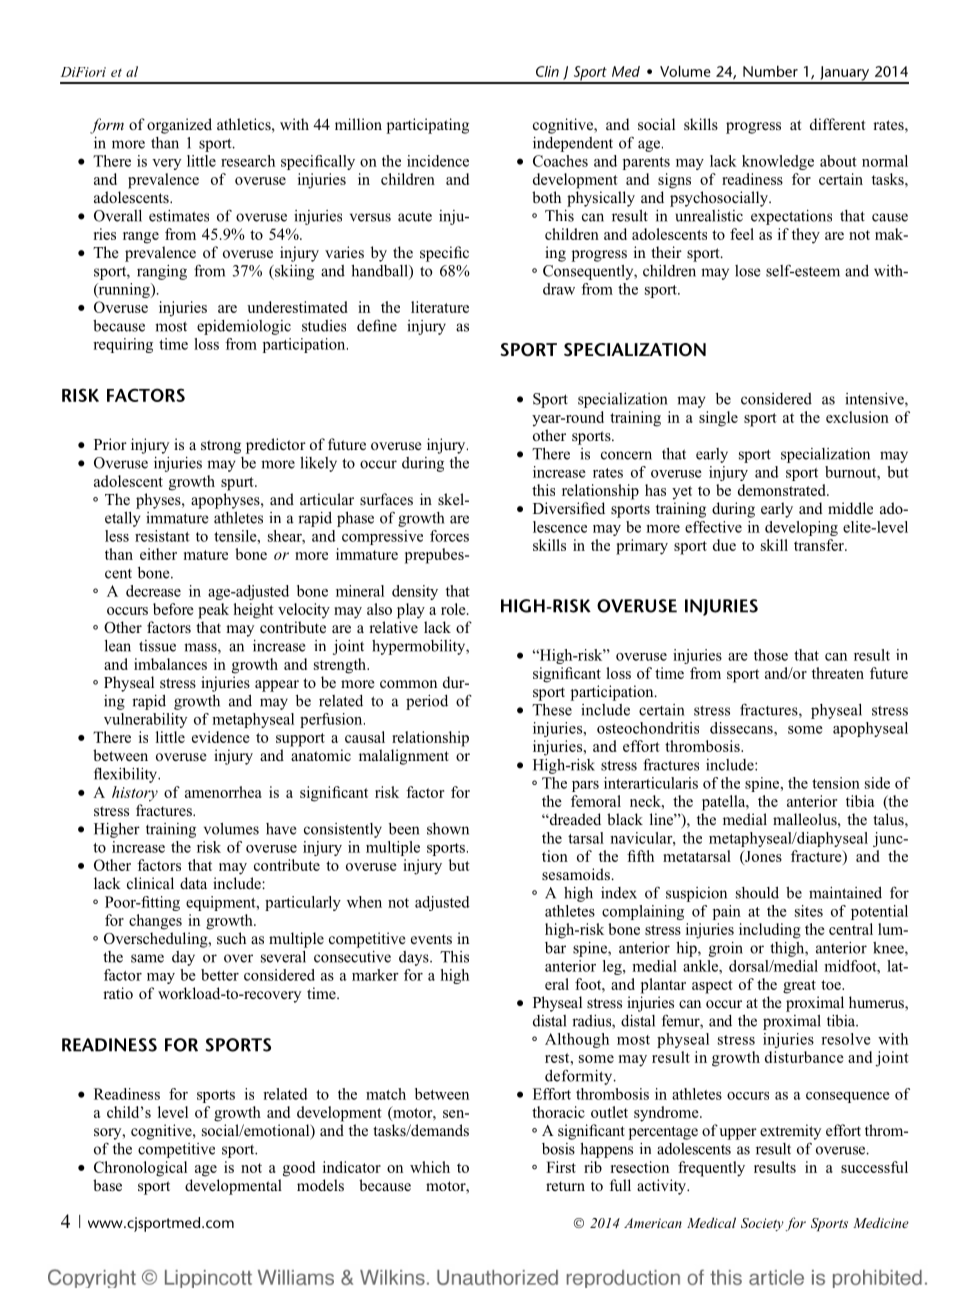 The image size is (976, 1307). What do you see at coordinates (431, 939) in the image?
I see `events` at bounding box center [431, 939].
